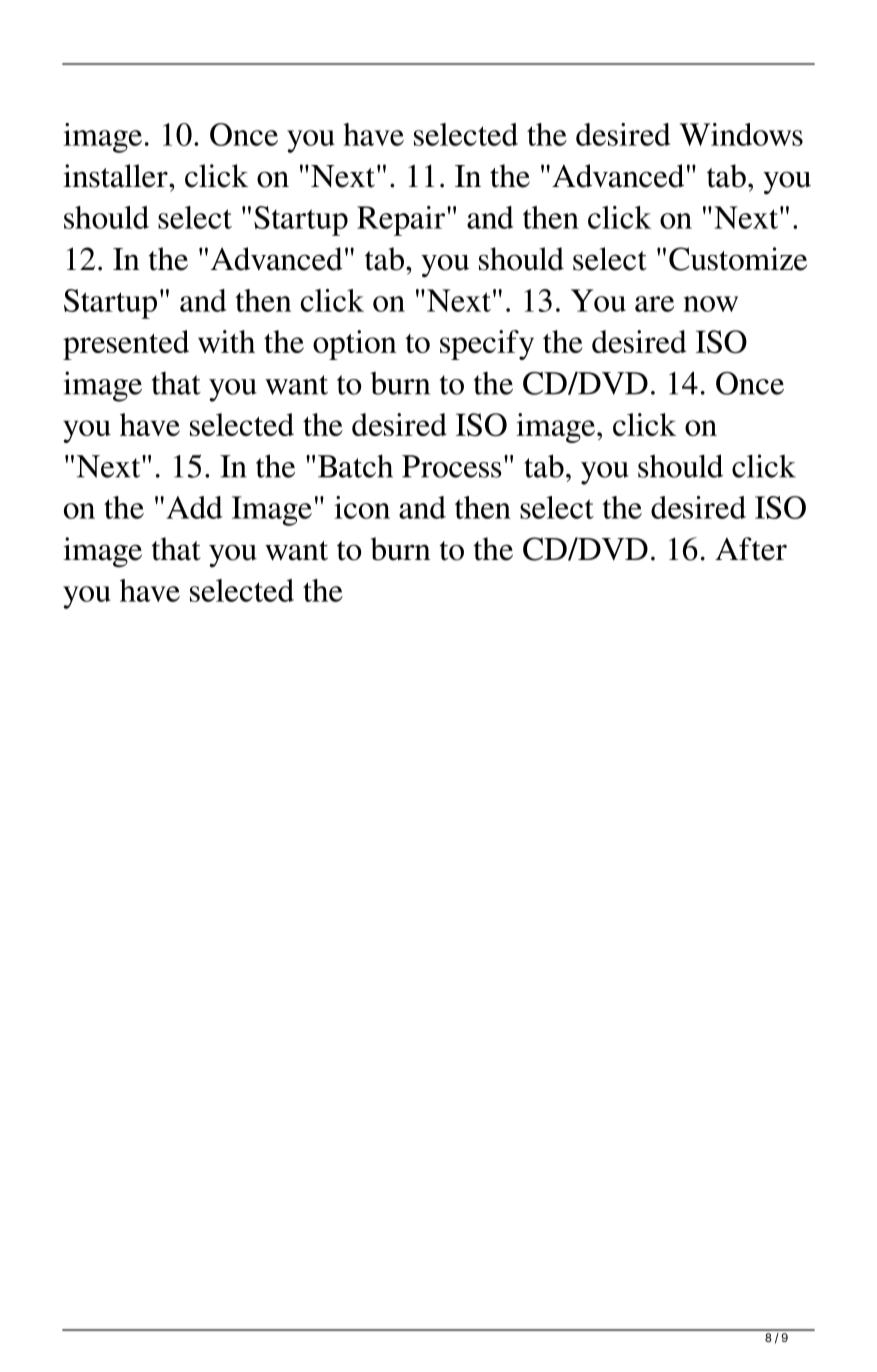 This screenshot has height=1372, width=877. Describe the element at coordinates (711, 304) in the screenshot. I see `now` at that location.
